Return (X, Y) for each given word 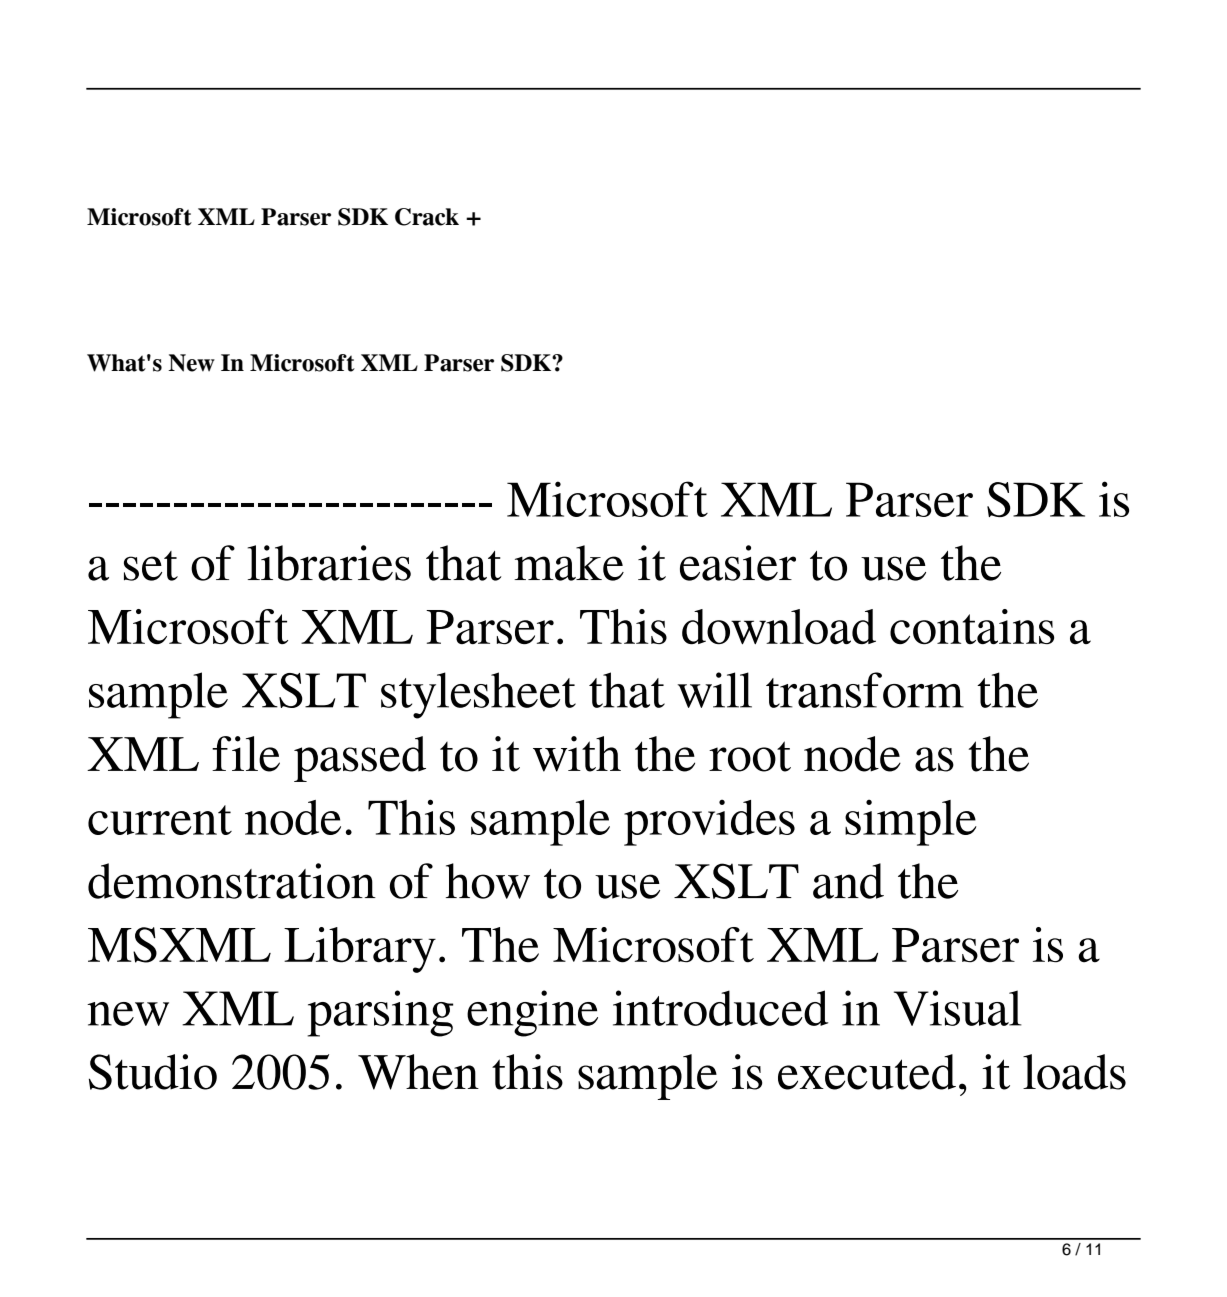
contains (972, 626)
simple (911, 822)
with (577, 754)
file (246, 754)
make (569, 563)
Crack (427, 217)
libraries (329, 563)
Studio (153, 1072)
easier (738, 563)
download (779, 627)
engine (532, 1013)
